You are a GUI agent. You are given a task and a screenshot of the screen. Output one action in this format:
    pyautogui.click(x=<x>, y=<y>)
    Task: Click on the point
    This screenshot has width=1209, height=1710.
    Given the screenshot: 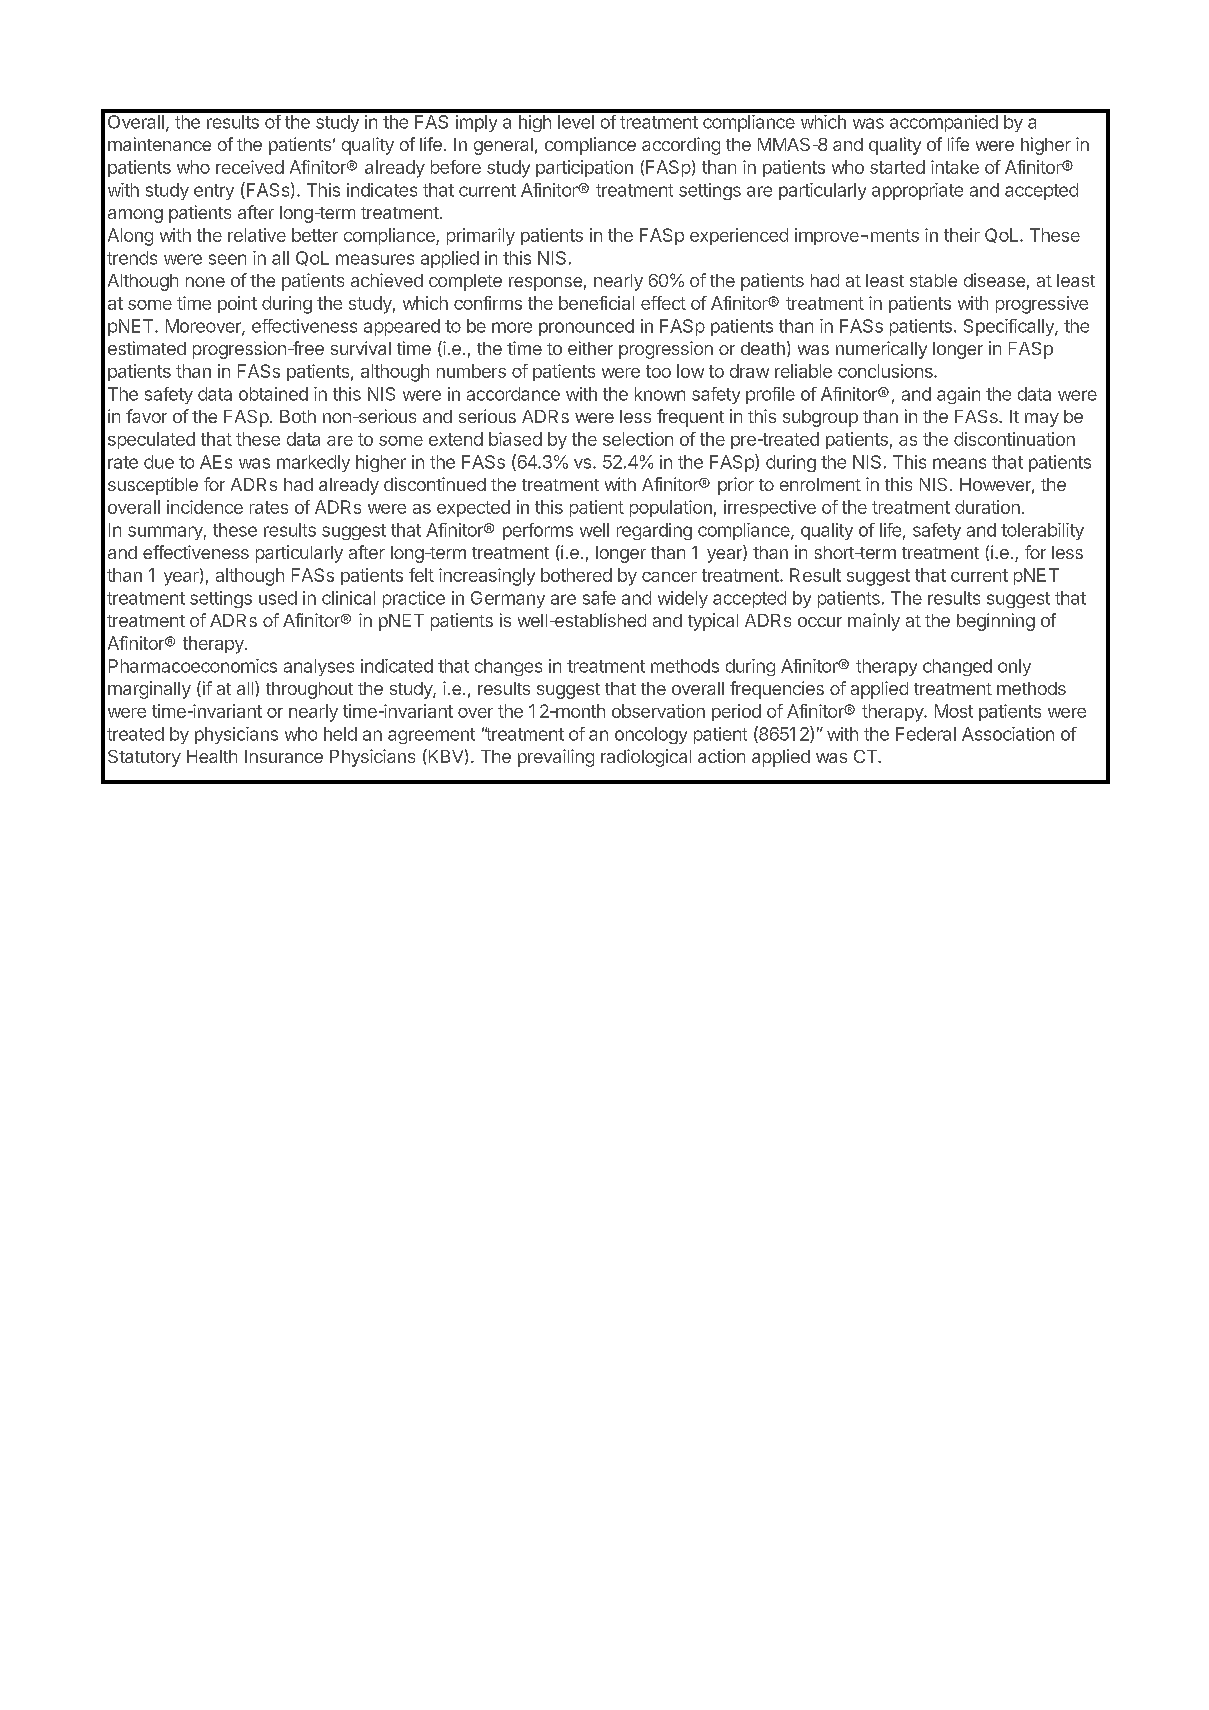 What is the action you would take?
    pyautogui.click(x=237, y=304)
